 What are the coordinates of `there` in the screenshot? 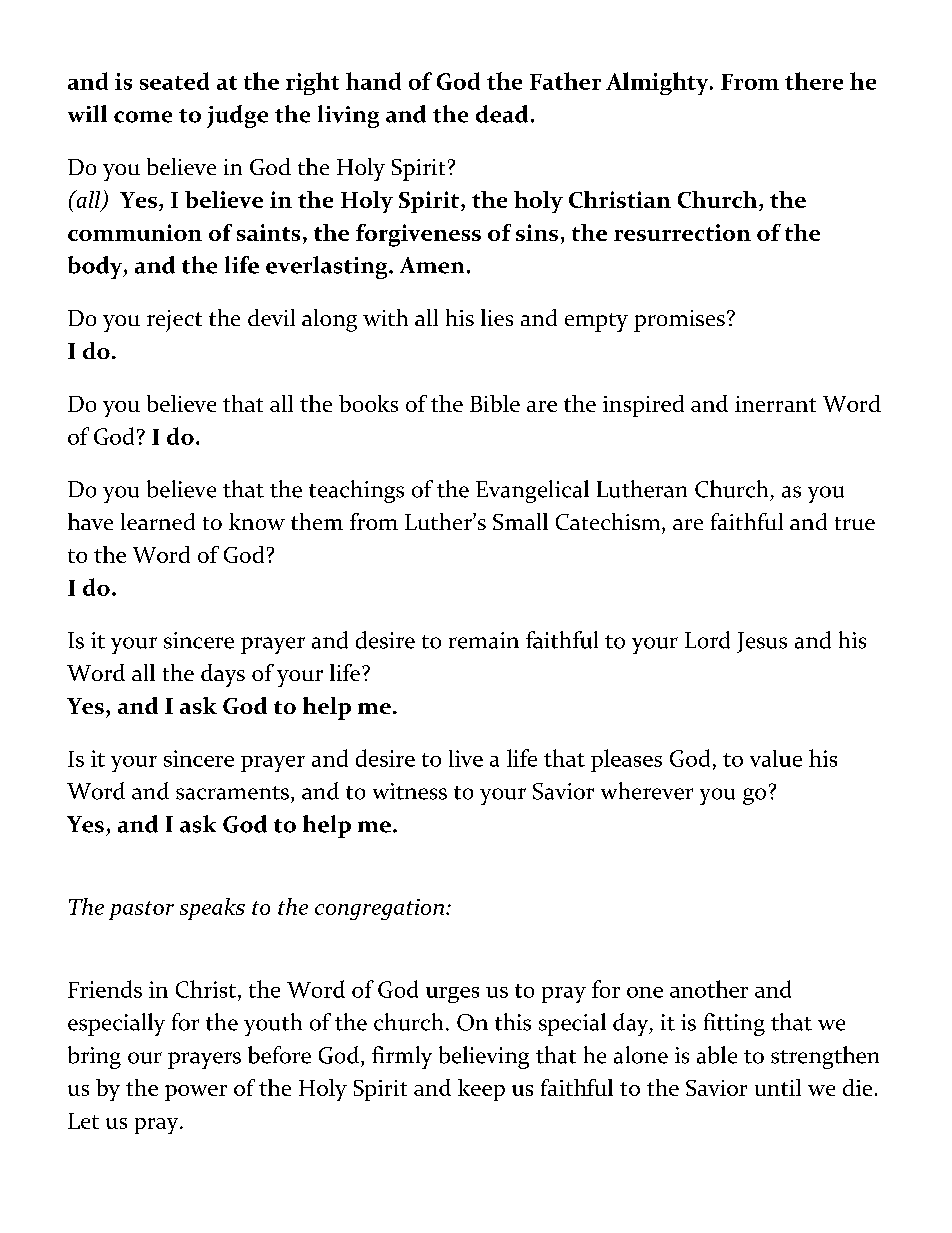 It's located at (814, 81).
